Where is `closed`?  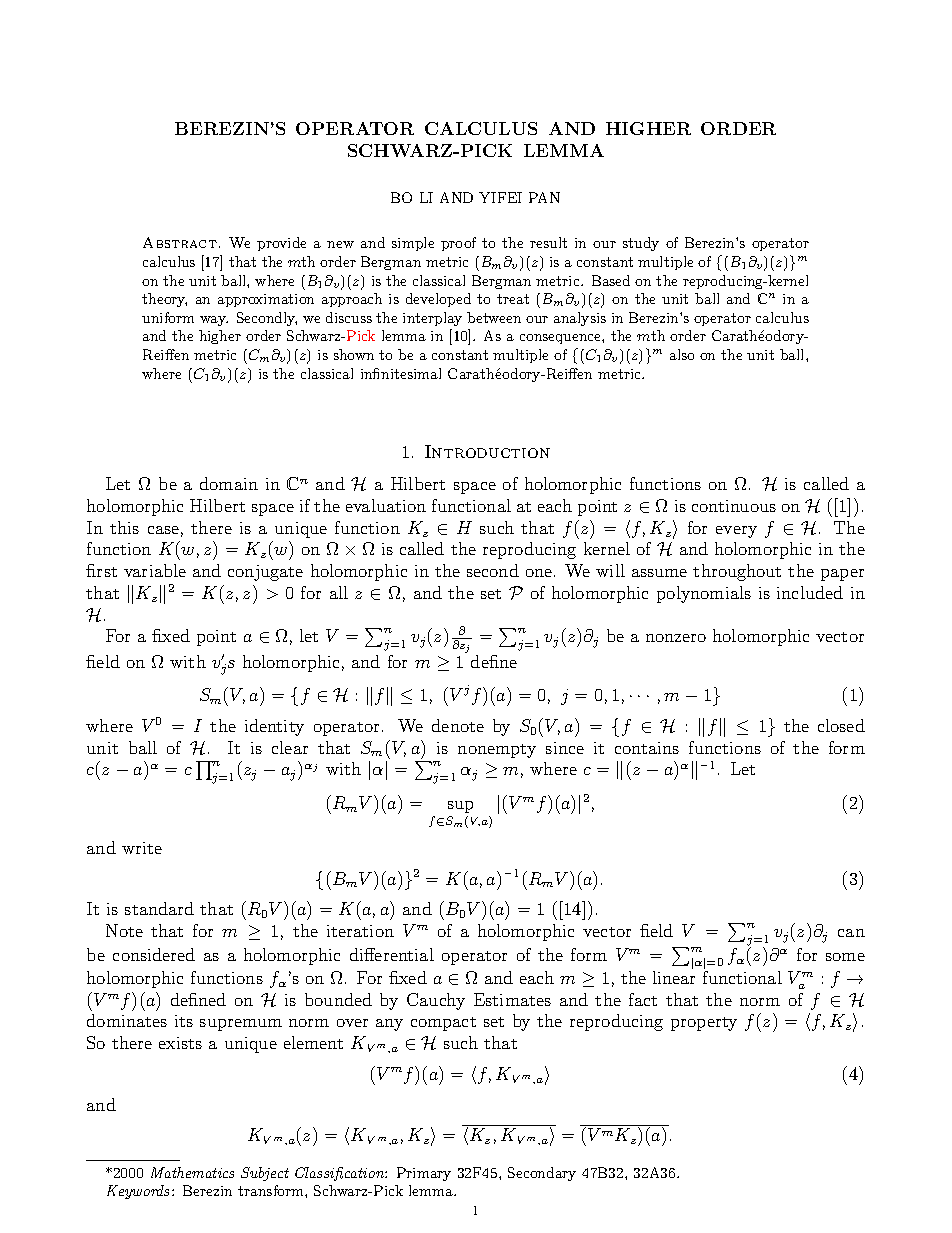 closed is located at coordinates (841, 725).
